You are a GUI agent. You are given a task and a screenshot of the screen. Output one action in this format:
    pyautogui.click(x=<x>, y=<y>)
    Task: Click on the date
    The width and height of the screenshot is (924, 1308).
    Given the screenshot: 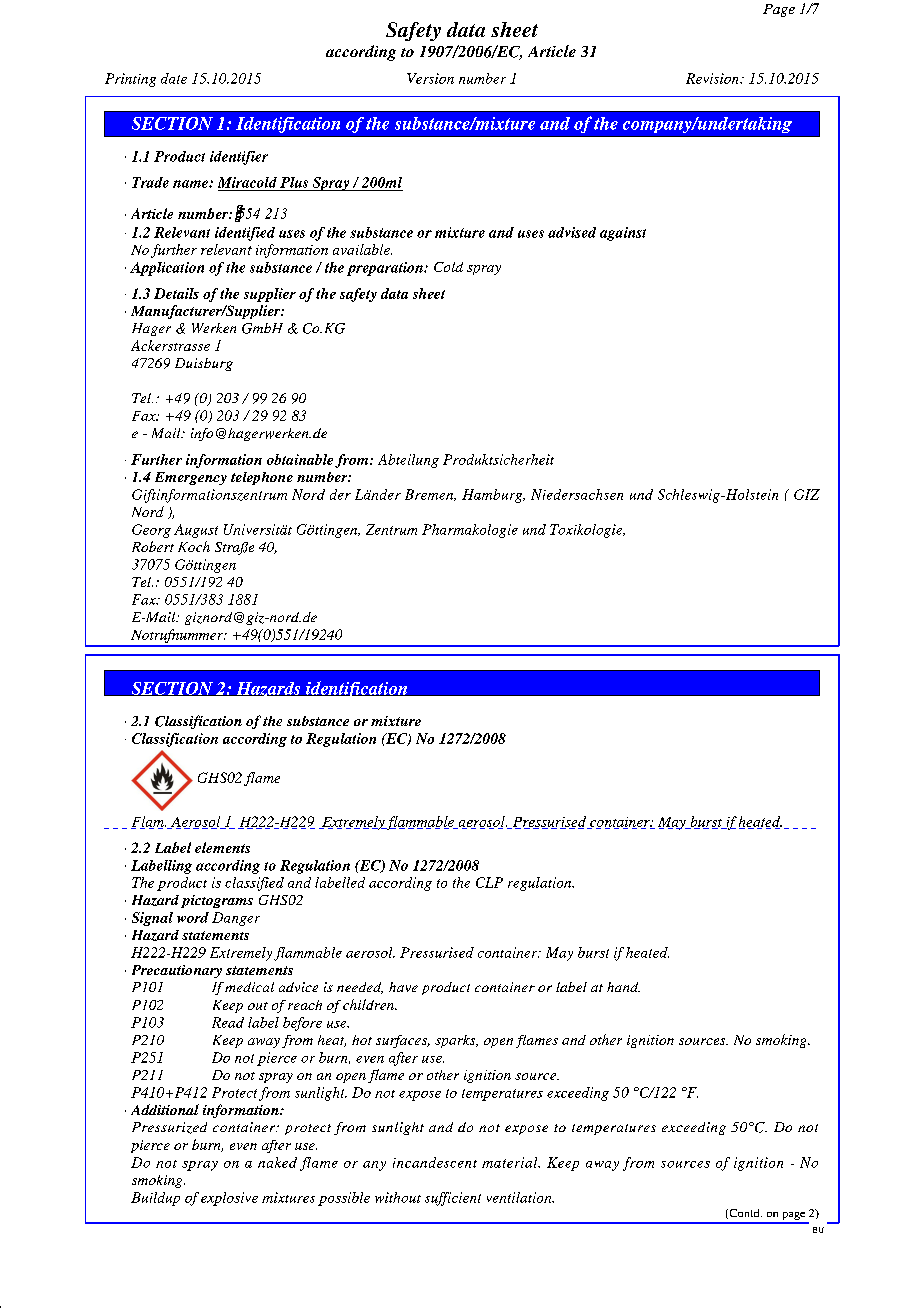 What is the action you would take?
    pyautogui.click(x=174, y=78)
